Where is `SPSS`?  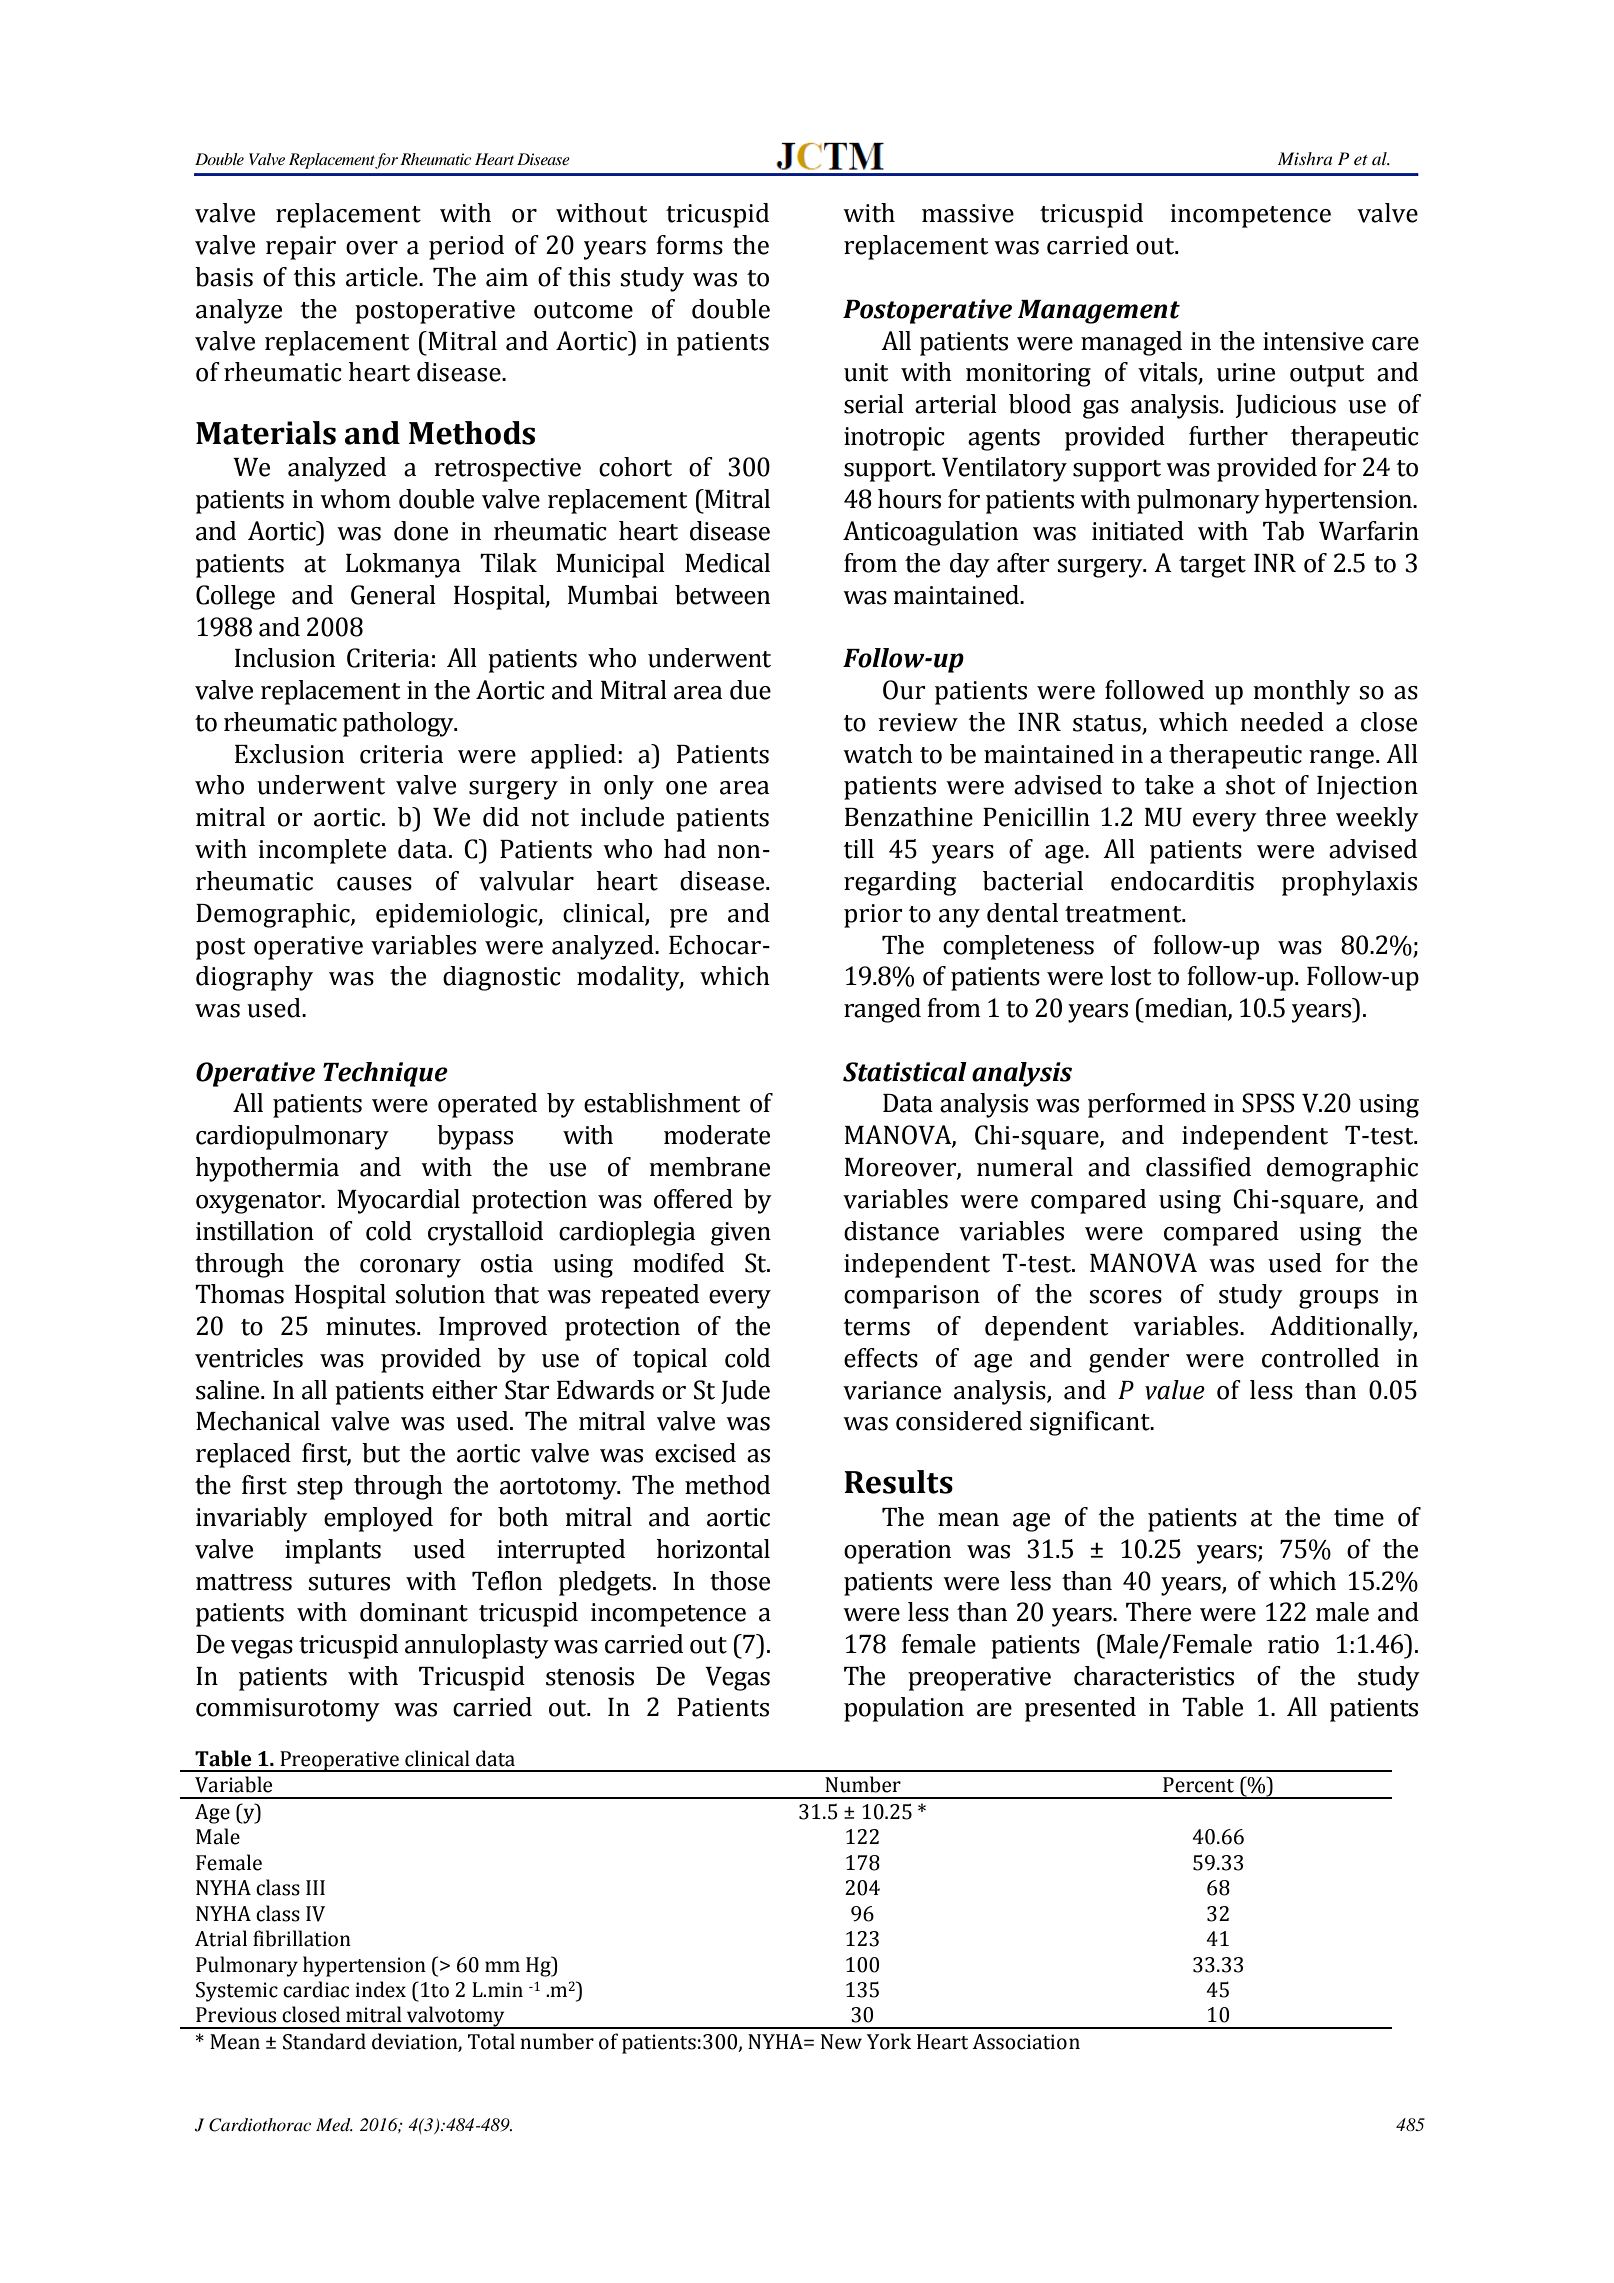 SPSS is located at coordinates (1268, 1103).
